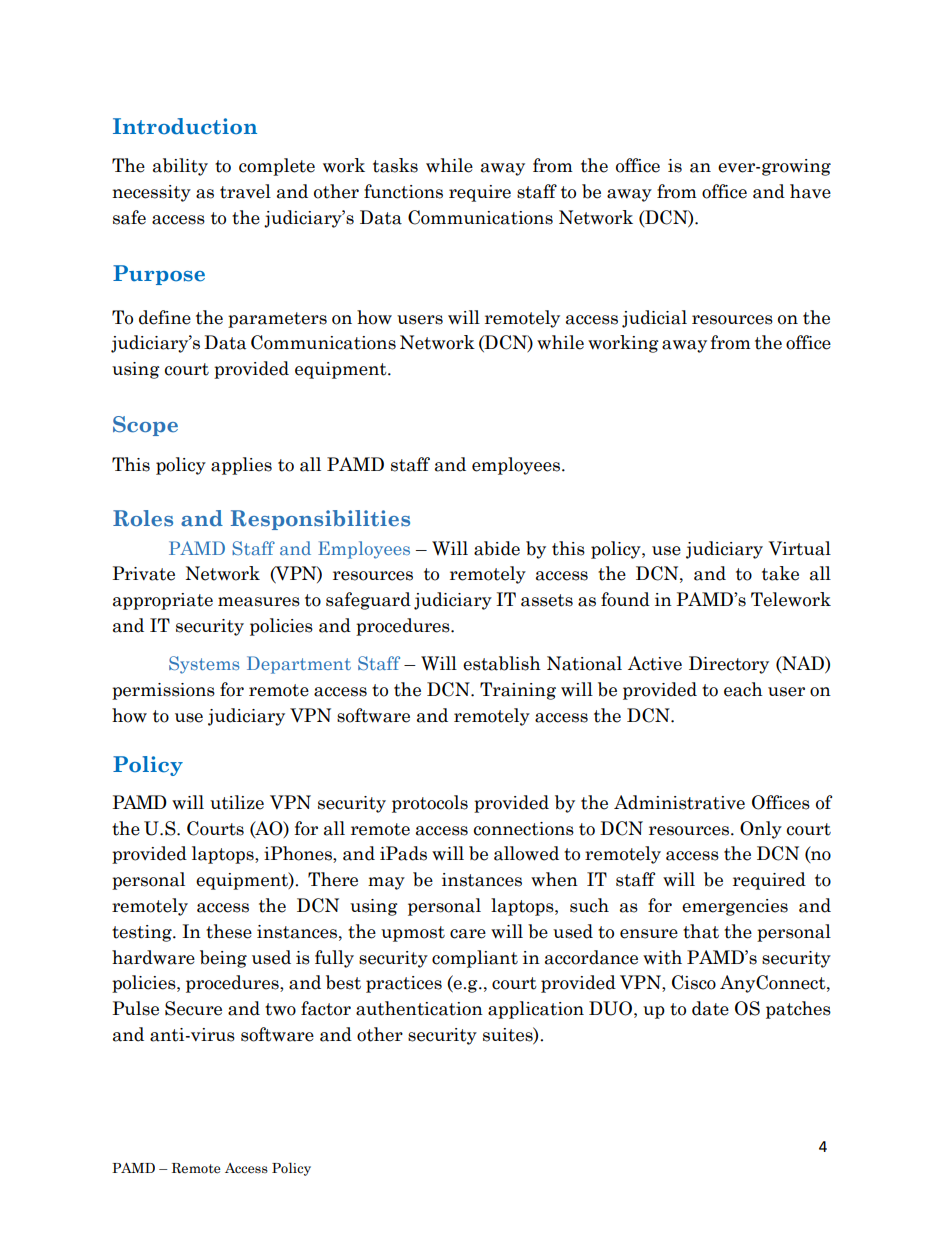 This screenshot has width=952, height=1233. What do you see at coordinates (780, 573) in the screenshot?
I see `take` at bounding box center [780, 573].
